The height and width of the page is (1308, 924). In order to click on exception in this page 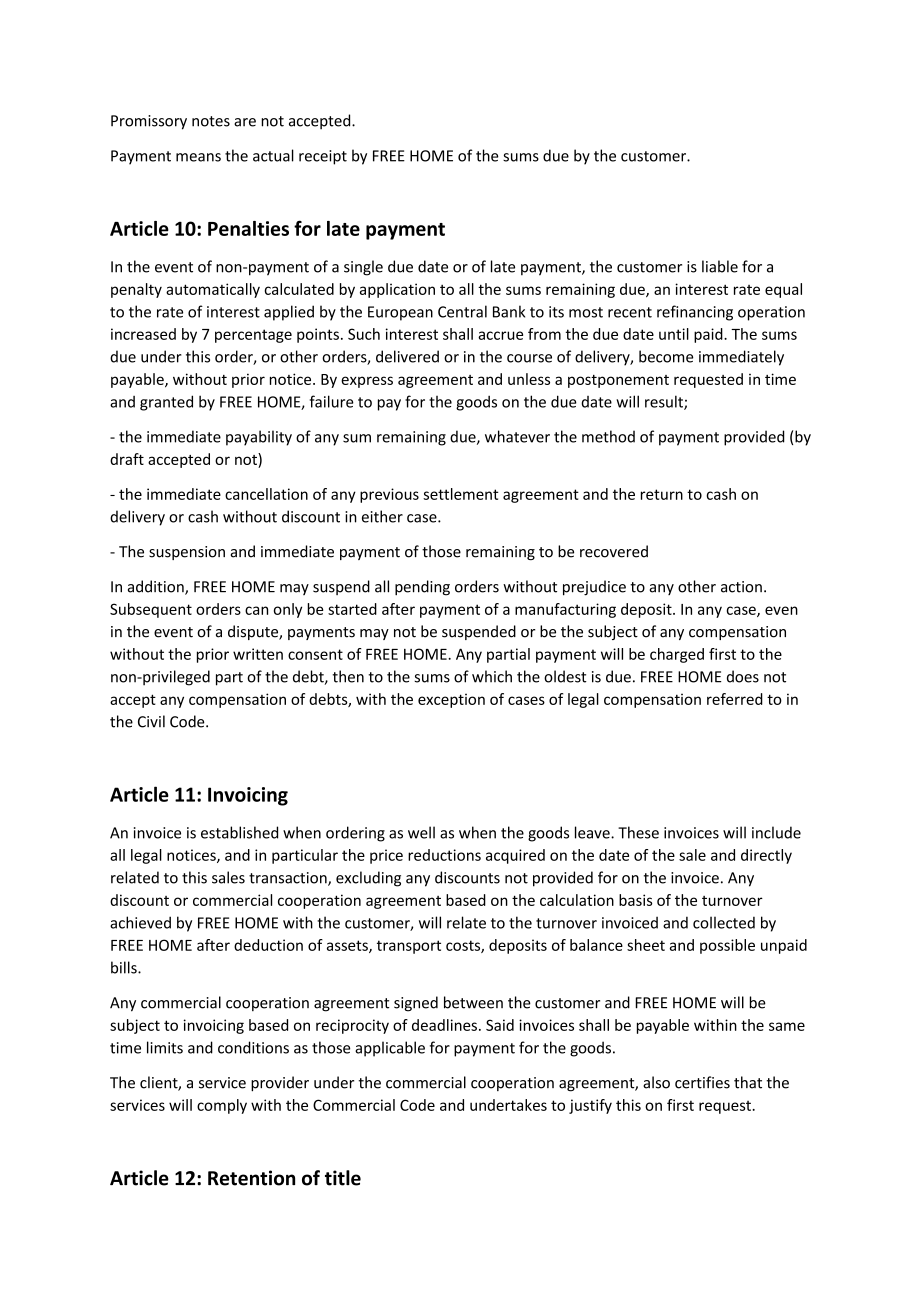, I will do `click(451, 700)`.
